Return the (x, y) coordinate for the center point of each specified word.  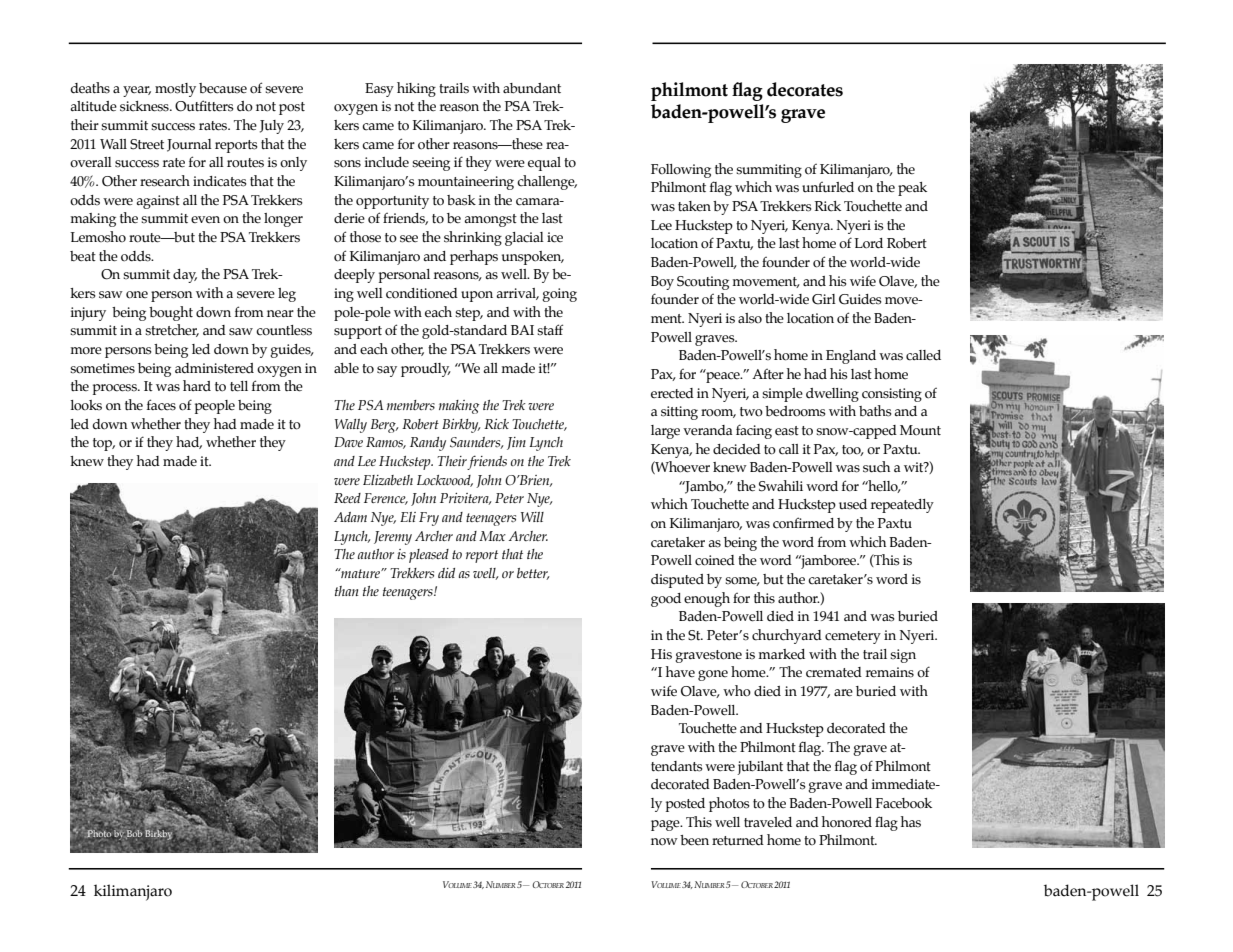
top (104, 444)
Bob (134, 835)
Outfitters (204, 106)
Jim (516, 443)
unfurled (828, 187)
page (666, 825)
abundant (532, 88)
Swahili (781, 486)
